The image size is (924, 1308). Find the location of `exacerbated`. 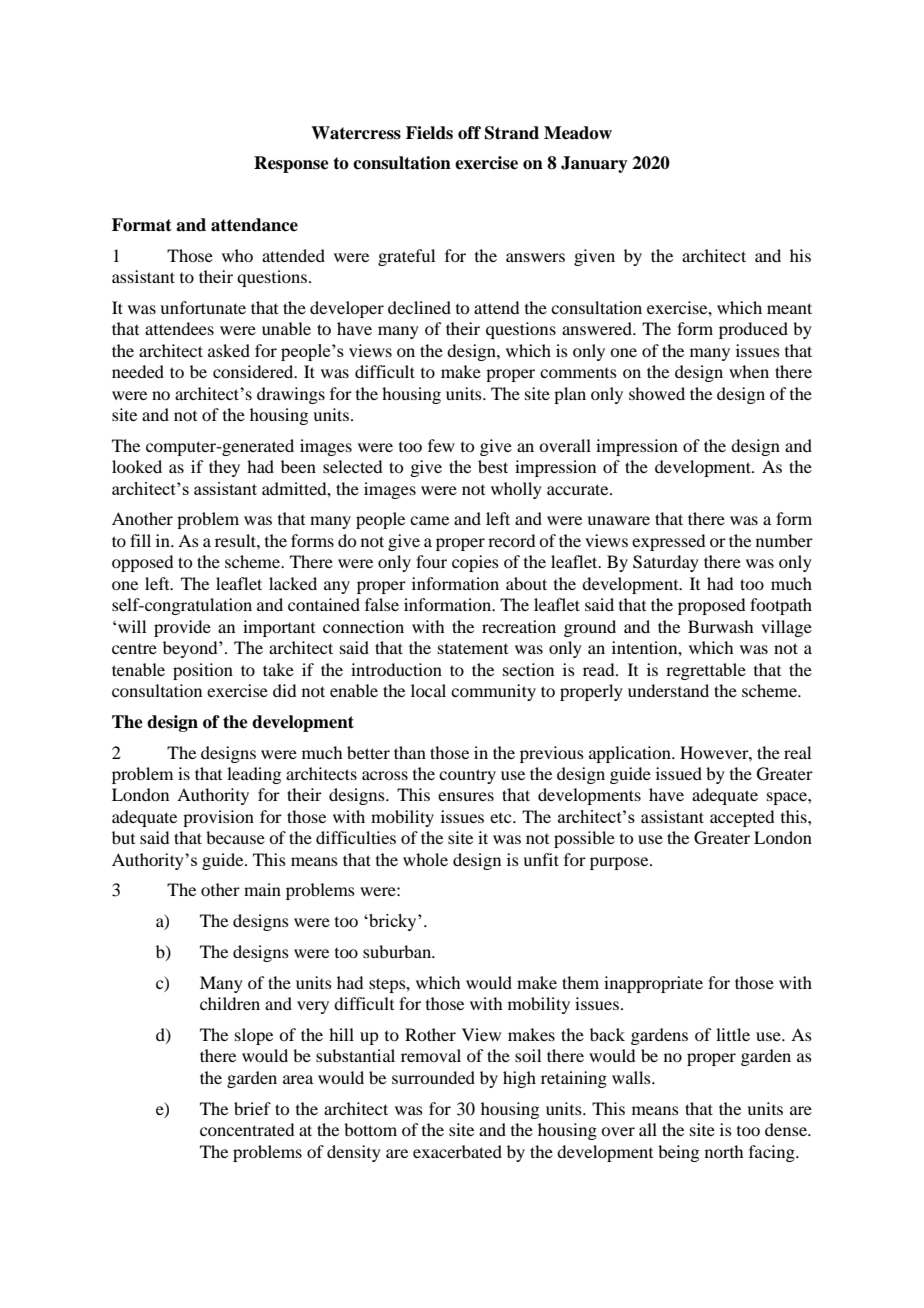

exacerbated is located at coordinates (457, 1151).
